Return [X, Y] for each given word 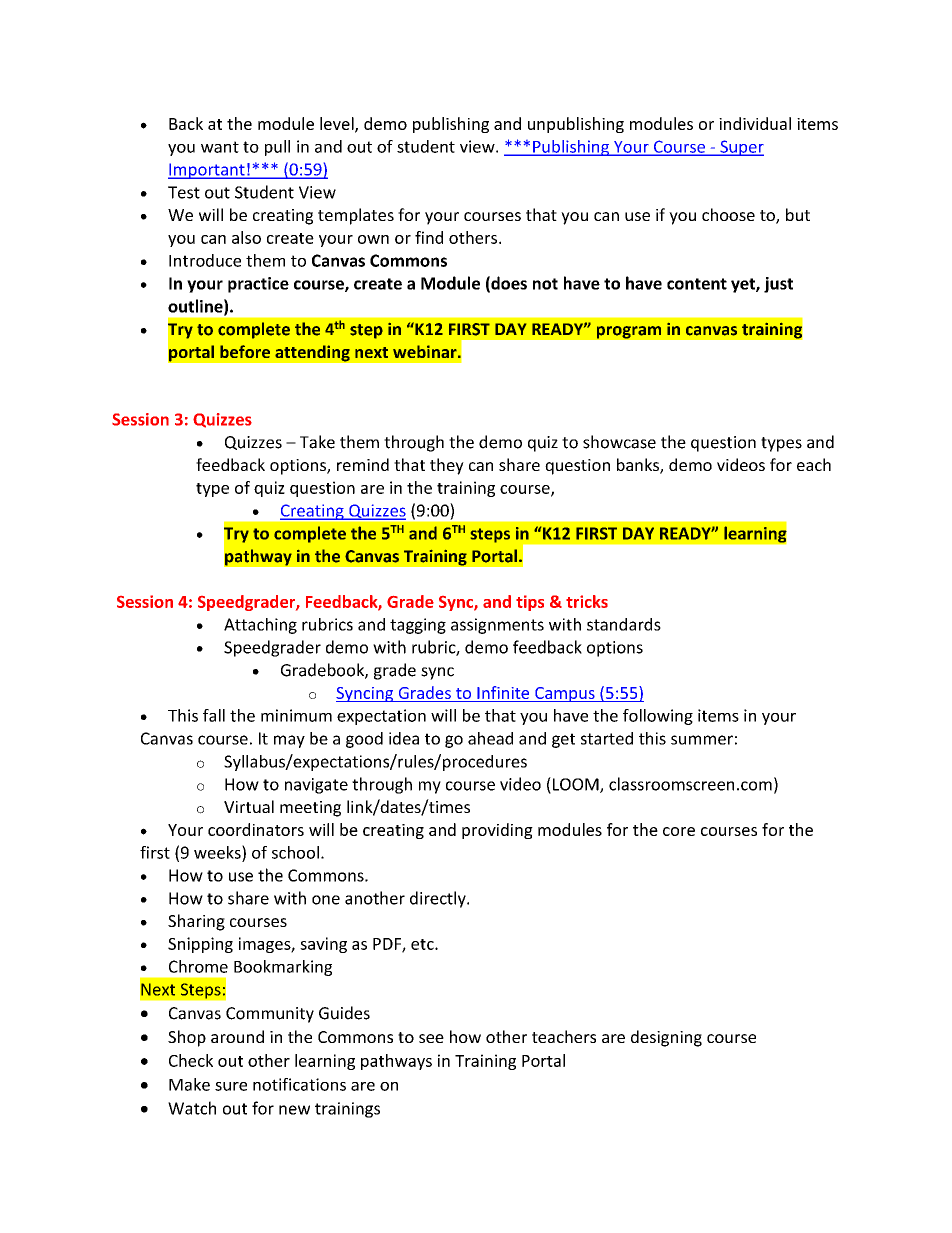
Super [741, 148]
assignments [497, 626]
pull [277, 148]
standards [624, 624]
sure [231, 1086]
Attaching [260, 626]
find [429, 237]
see [431, 1038]
